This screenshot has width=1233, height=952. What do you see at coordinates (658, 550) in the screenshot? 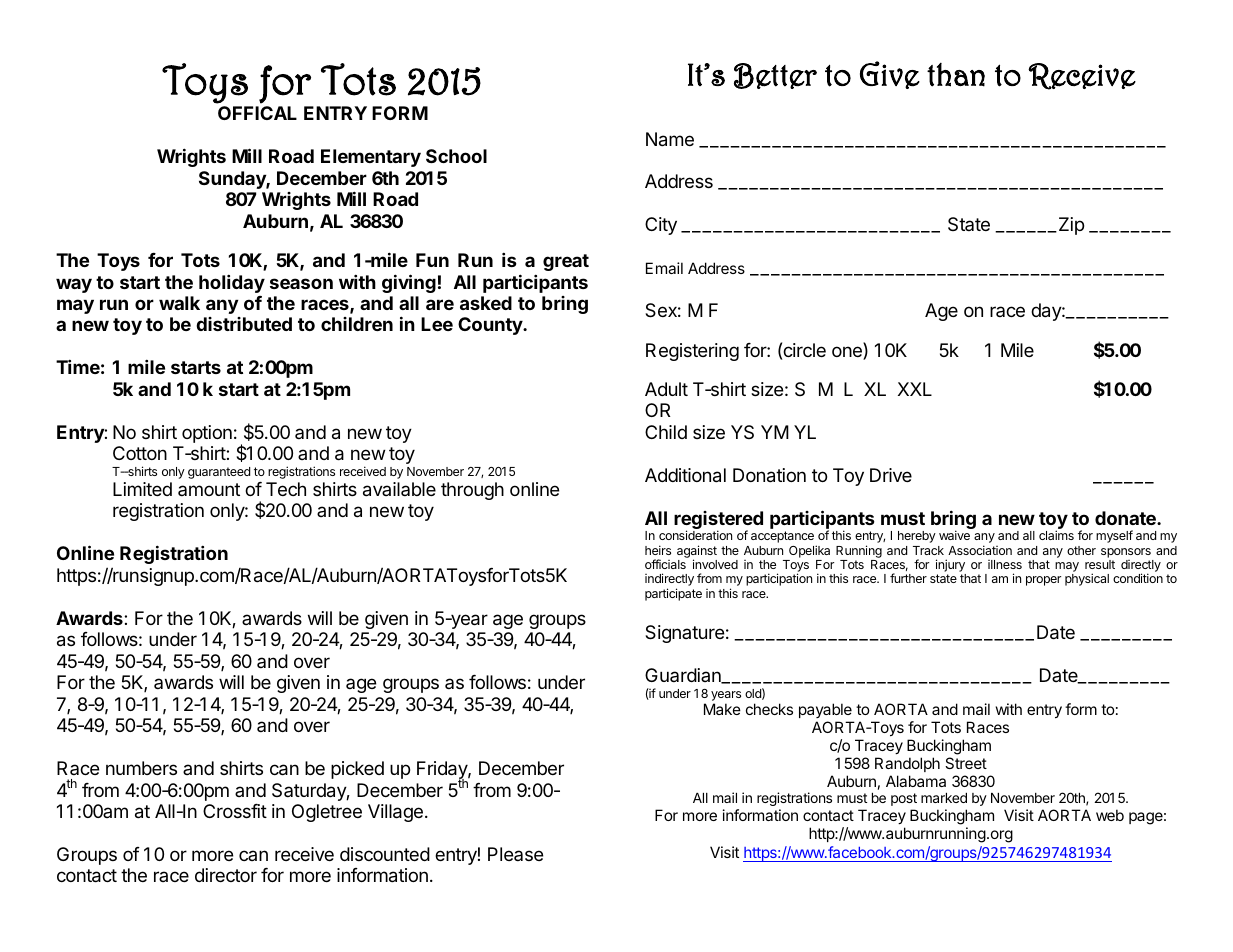
I see `heirs` at bounding box center [658, 550].
